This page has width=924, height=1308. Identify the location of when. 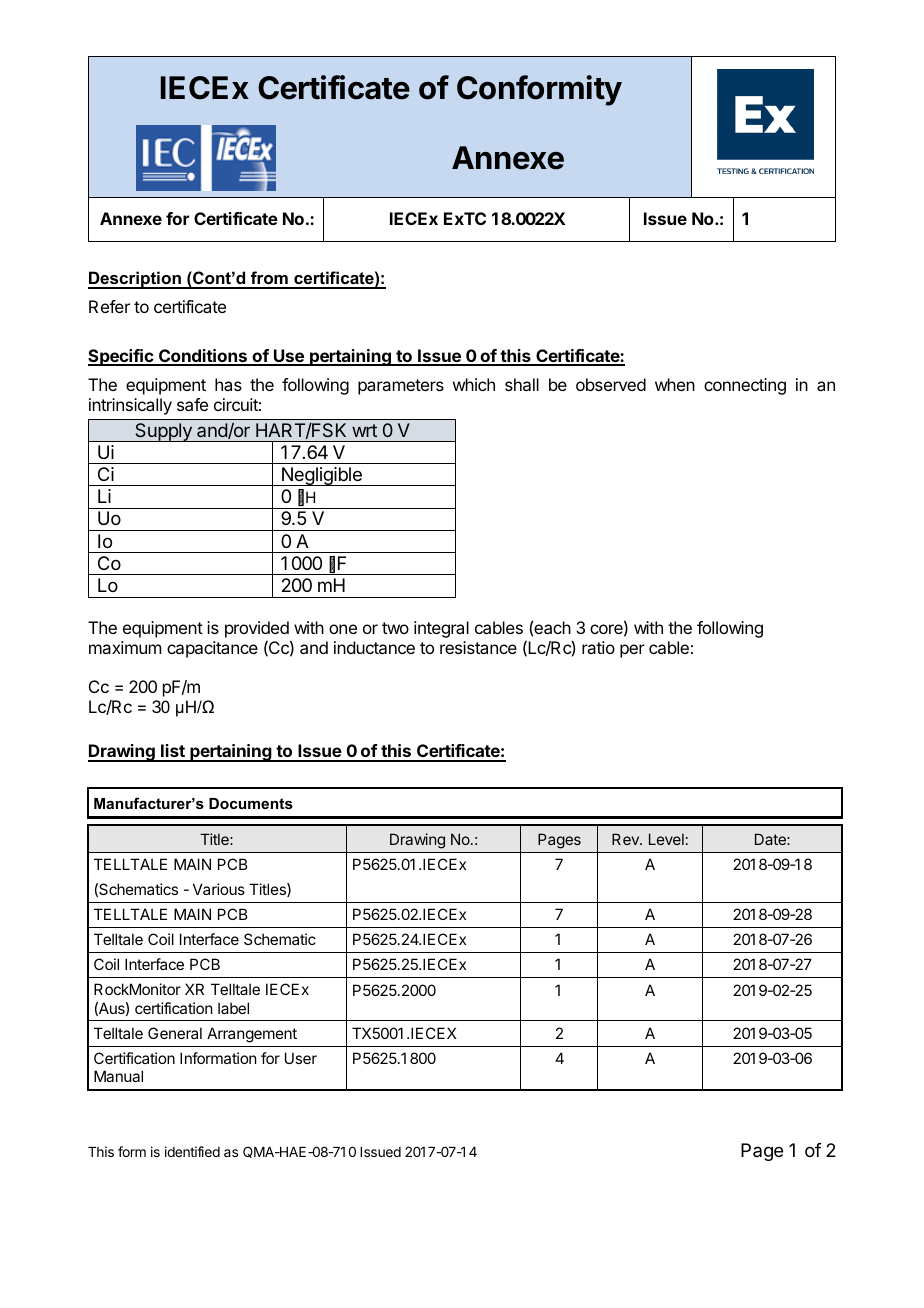
(675, 384).
